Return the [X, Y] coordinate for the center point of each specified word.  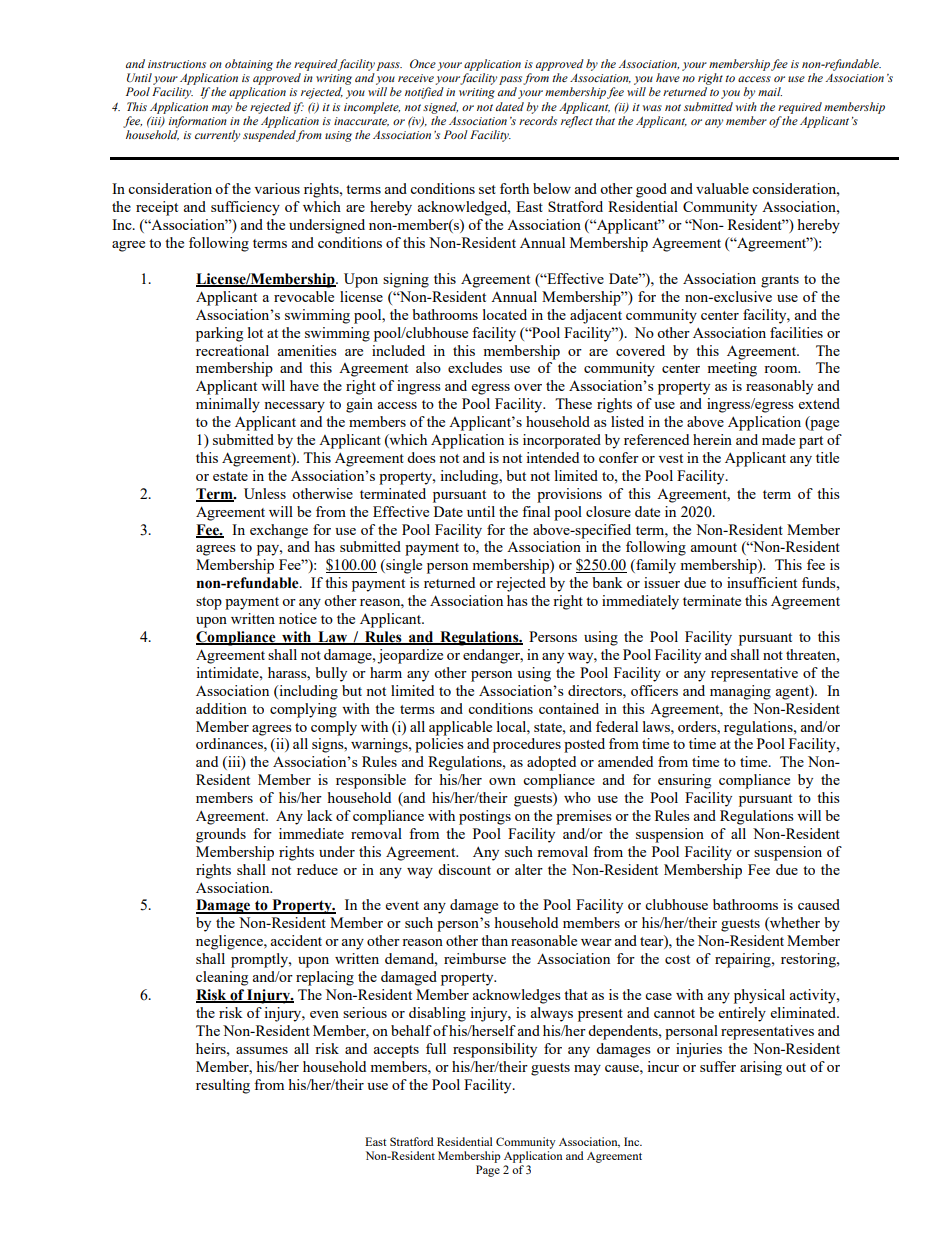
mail [770, 91]
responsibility [495, 1050]
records [538, 120]
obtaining [249, 65]
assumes [262, 1050]
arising [761, 1068]
